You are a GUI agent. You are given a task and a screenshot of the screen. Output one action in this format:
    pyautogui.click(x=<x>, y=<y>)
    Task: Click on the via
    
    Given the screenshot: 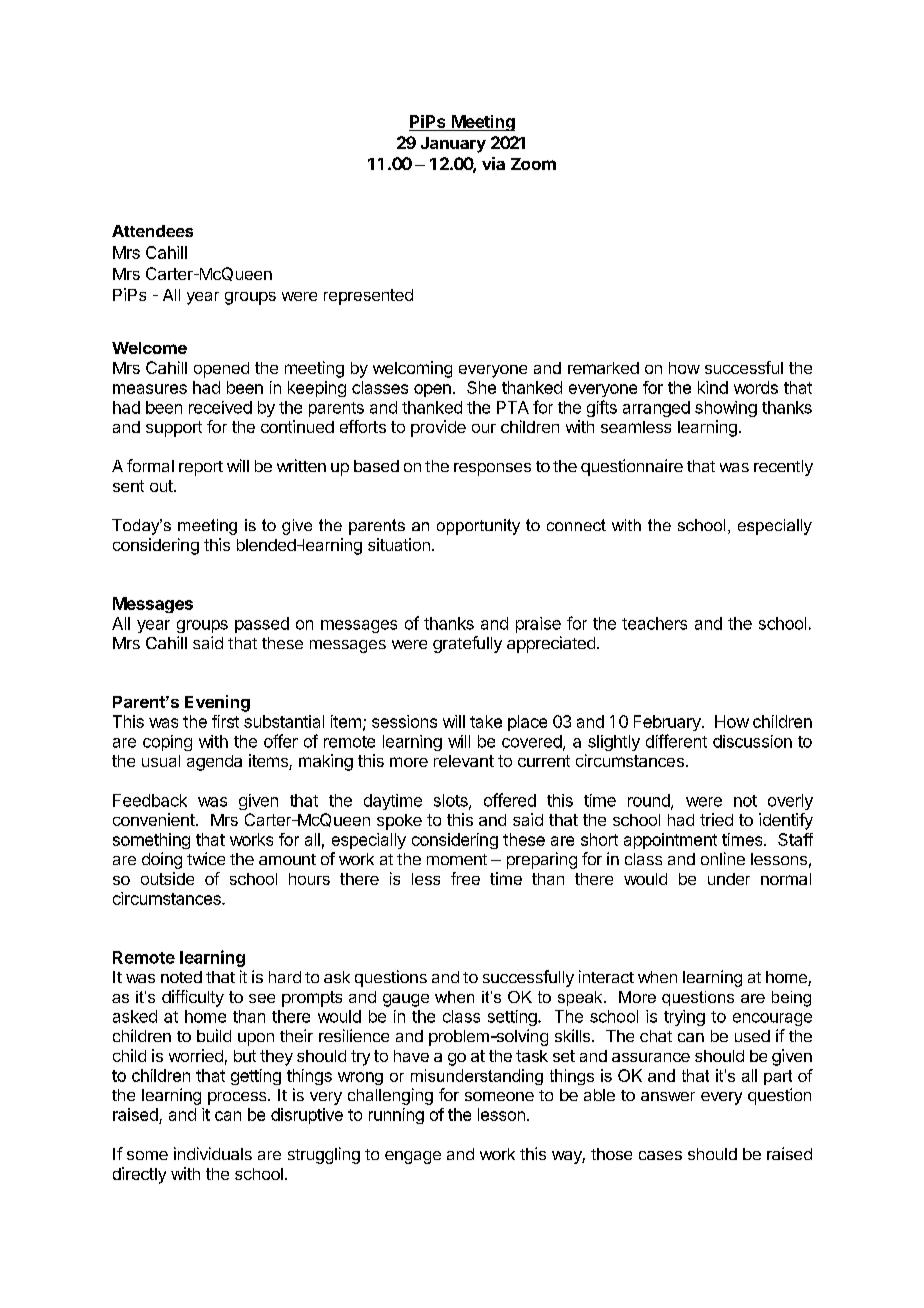 What is the action you would take?
    pyautogui.click(x=493, y=163)
